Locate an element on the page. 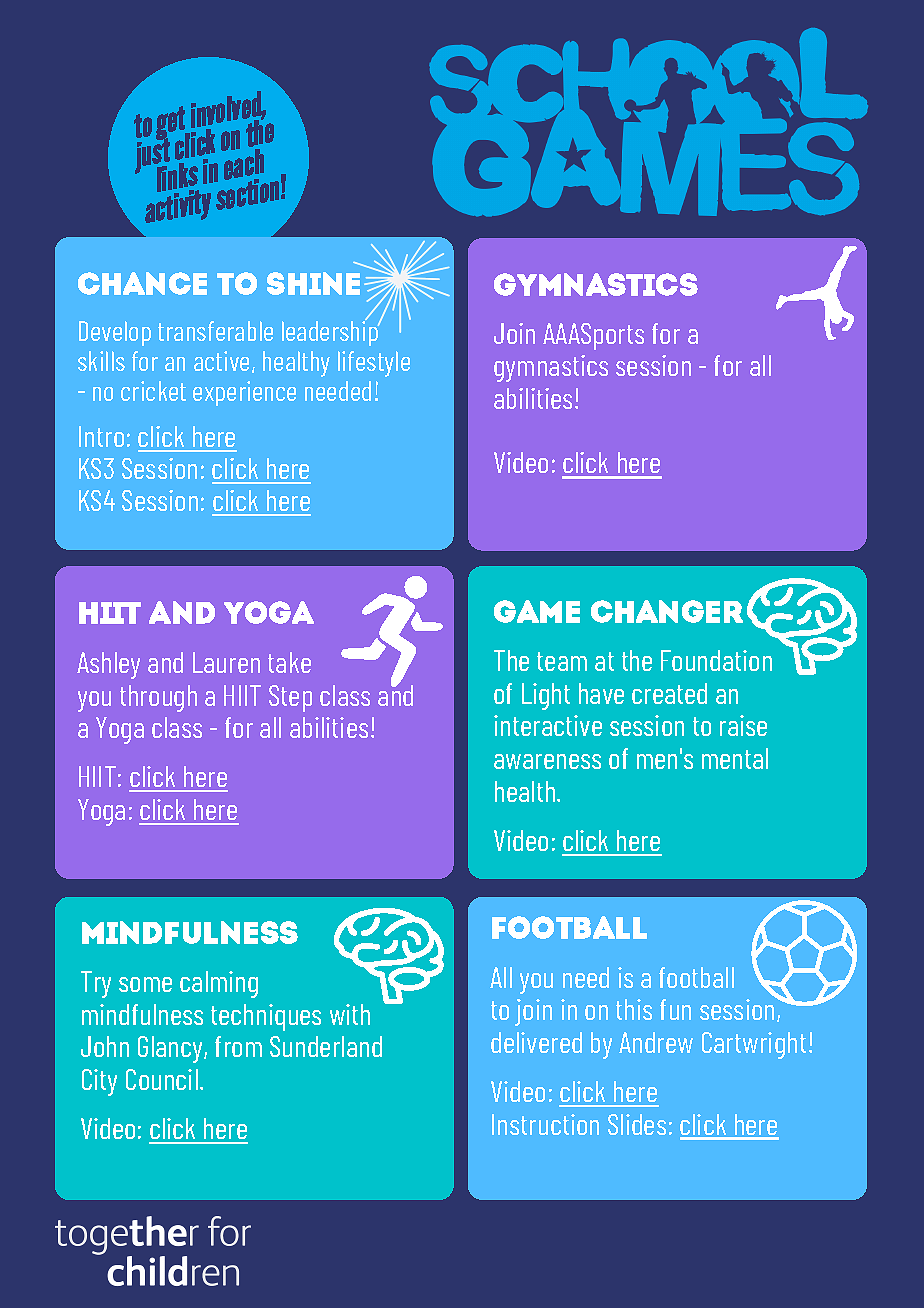 The width and height of the image is (924, 1308). Council is located at coordinates (162, 1079).
